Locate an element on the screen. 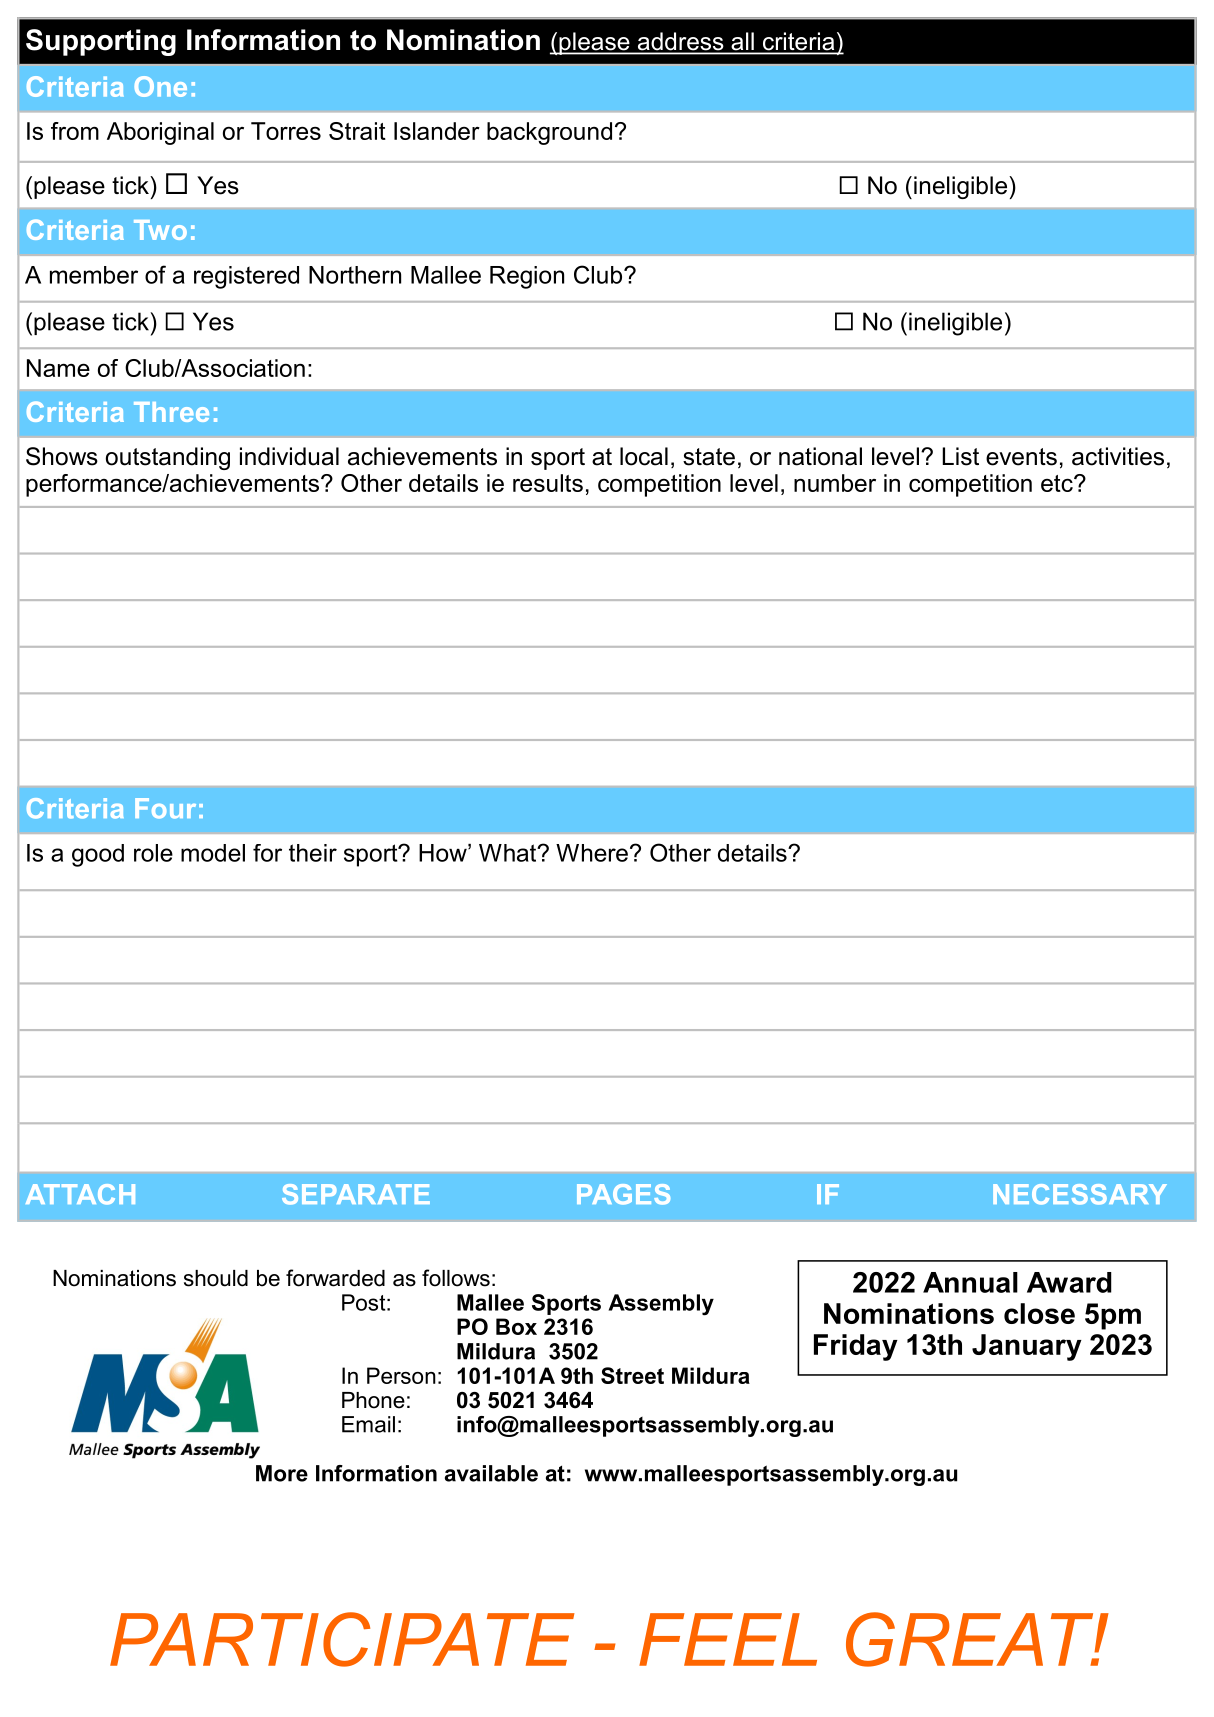 Image resolution: width=1214 pixels, height=1717 pixels. etc is located at coordinates (1058, 483).
